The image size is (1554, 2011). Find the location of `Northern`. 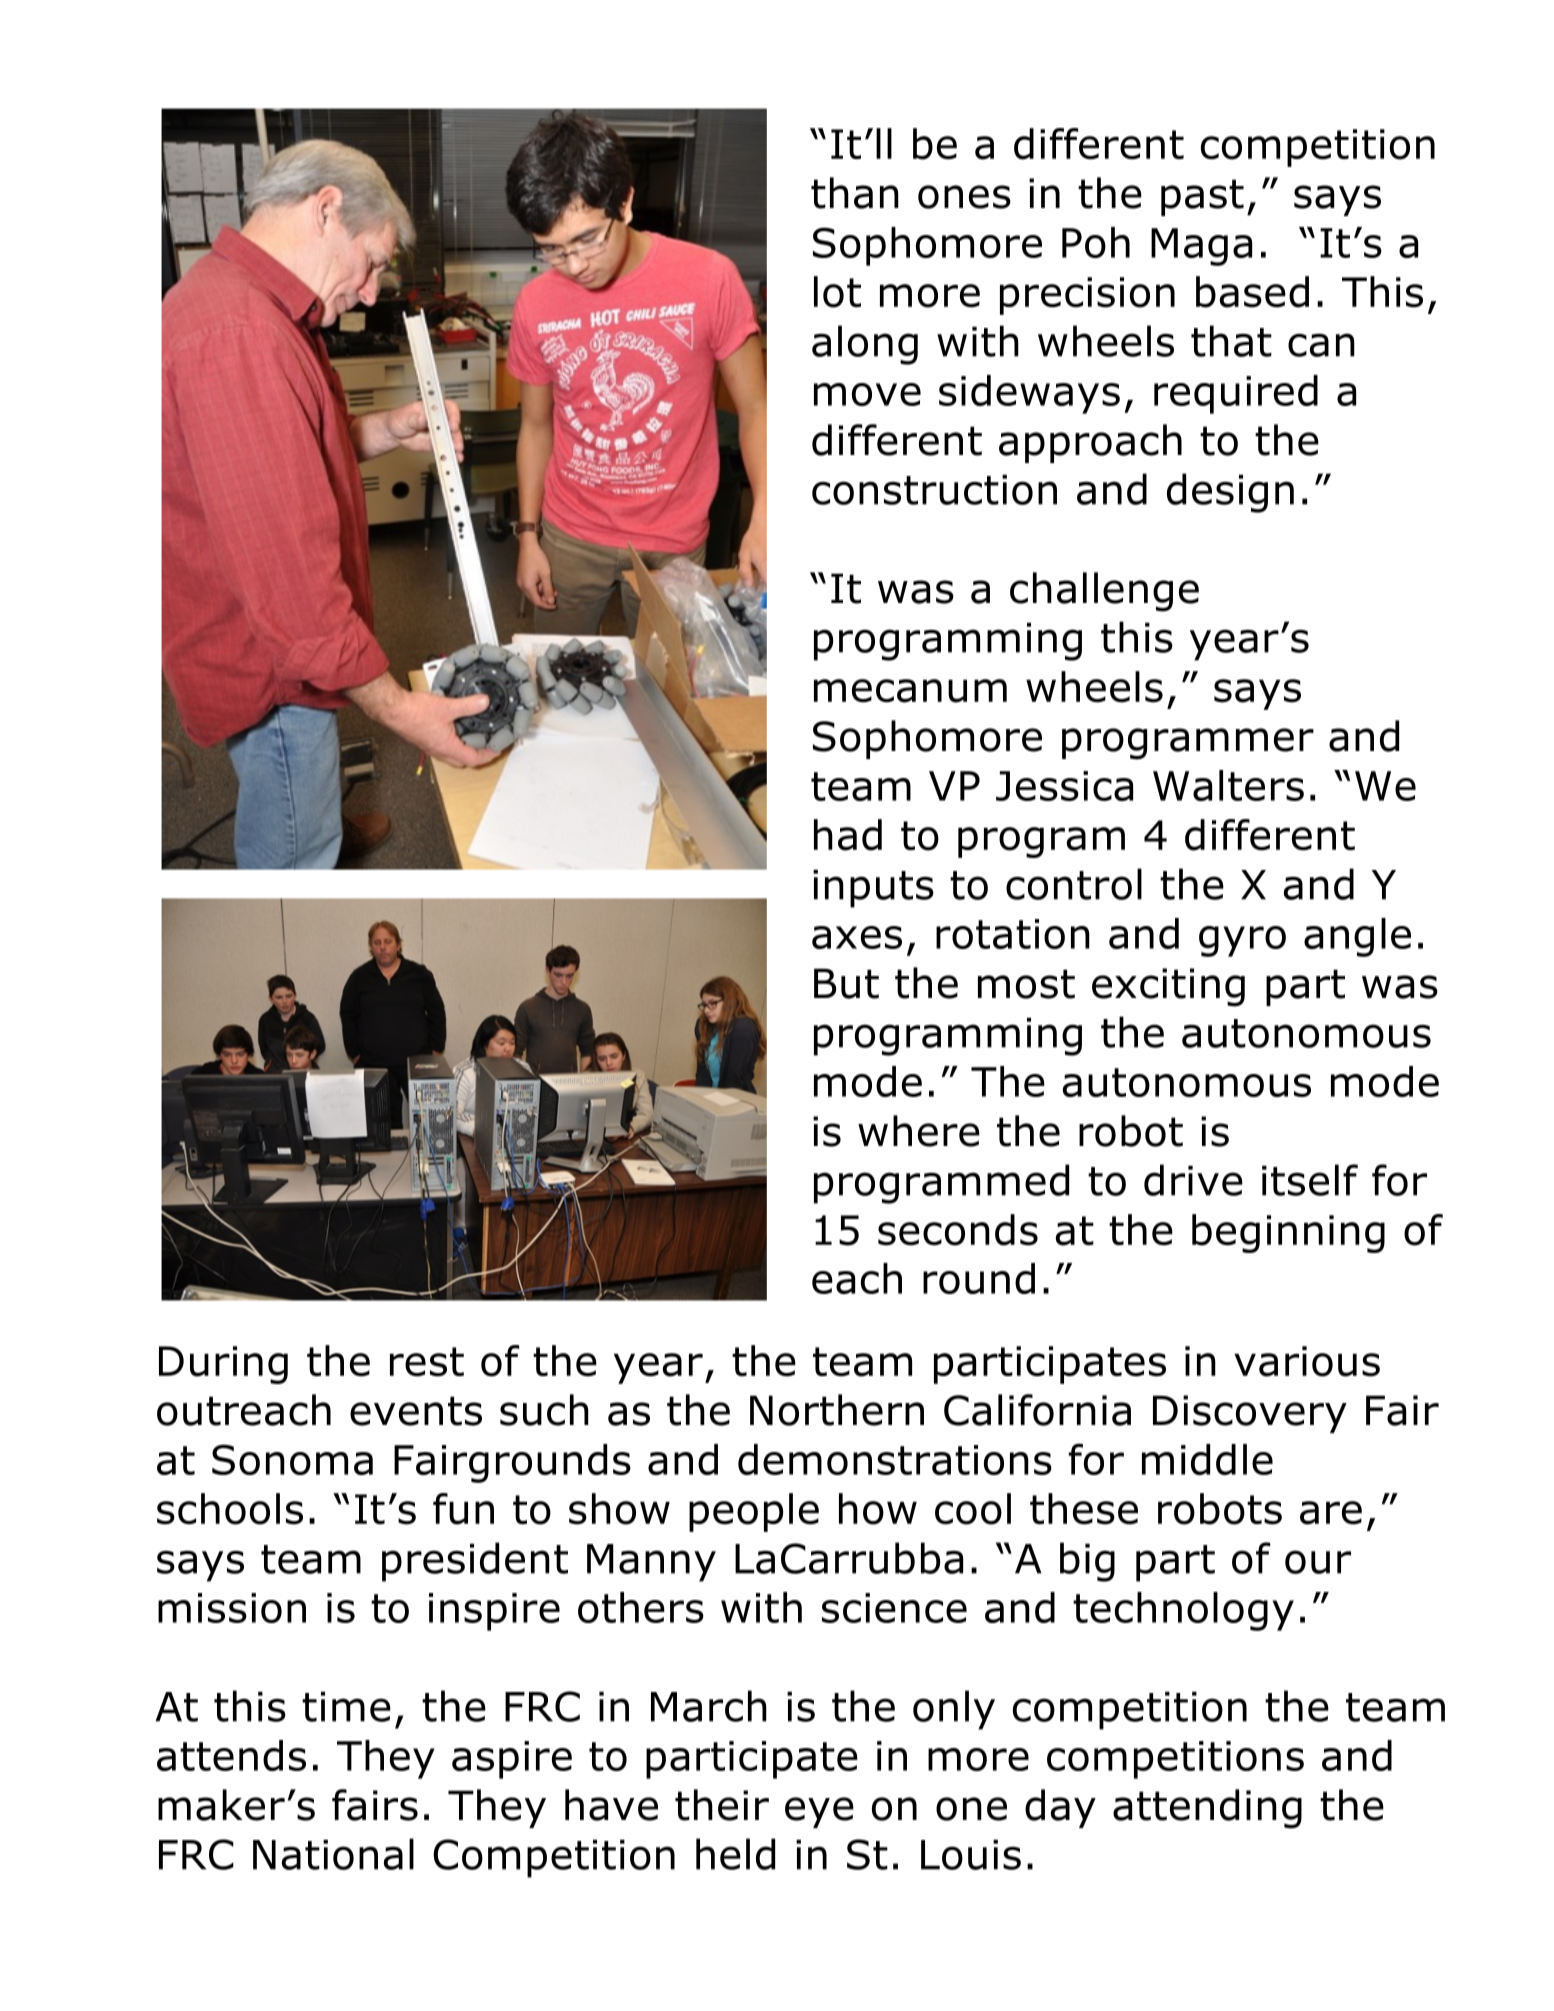

Northern is located at coordinates (837, 1410).
